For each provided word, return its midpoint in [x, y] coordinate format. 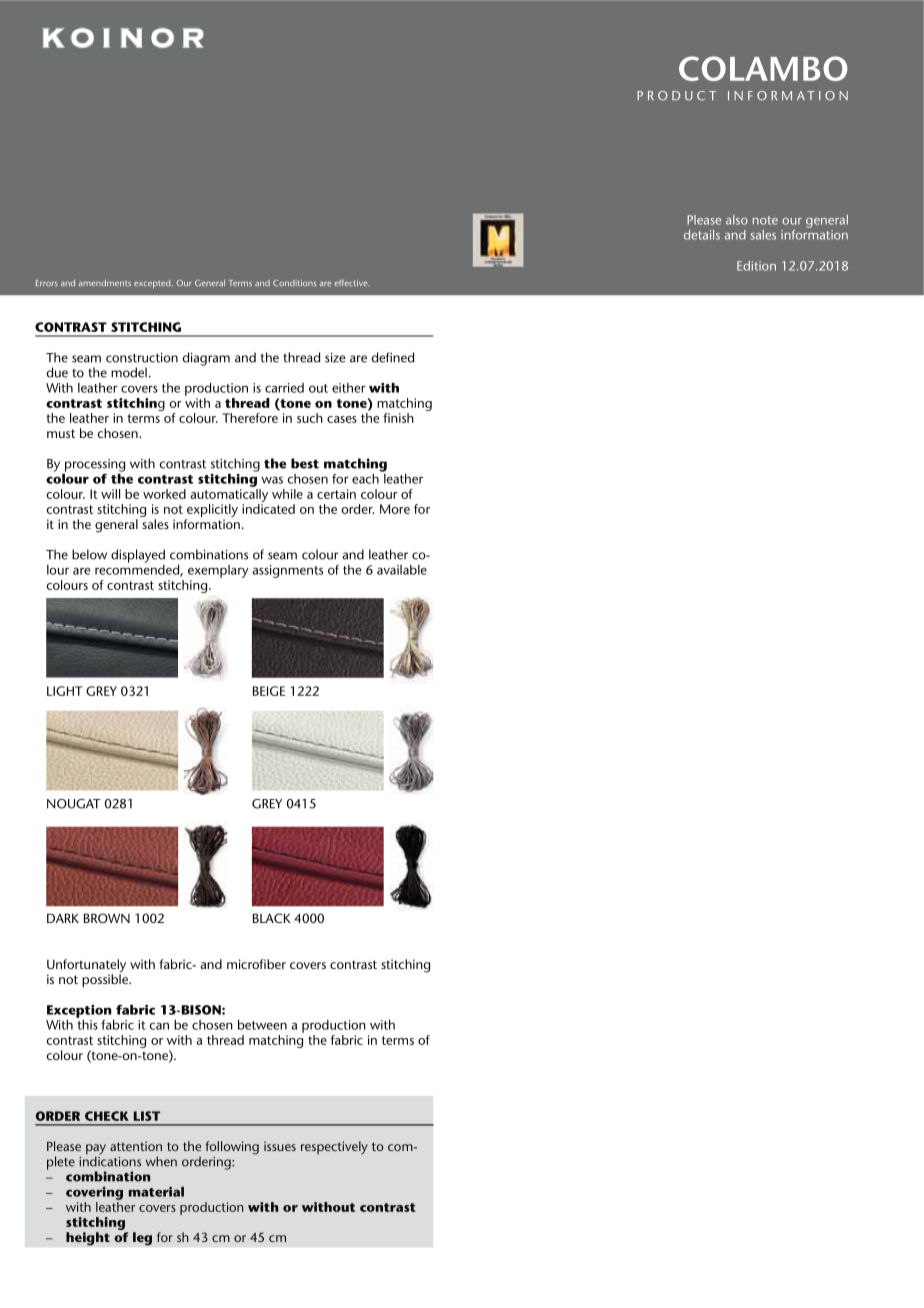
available [402, 570]
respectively [334, 1148]
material [156, 1192]
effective [352, 282]
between [262, 1024]
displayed [138, 556]
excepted [153, 284]
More [395, 509]
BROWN [107, 918]
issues [280, 1146]
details [702, 235]
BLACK [271, 918]
